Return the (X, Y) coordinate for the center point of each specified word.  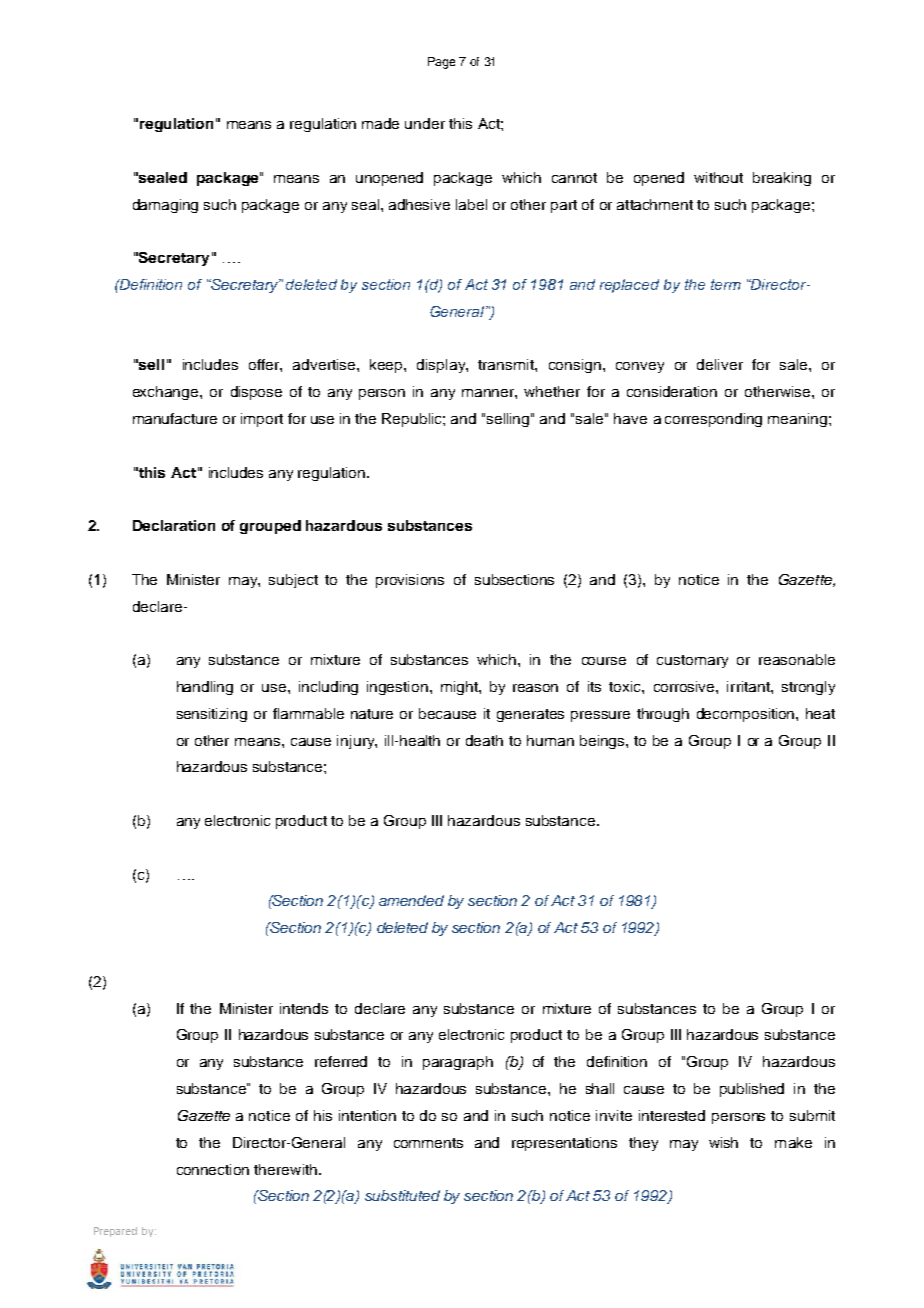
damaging (165, 206)
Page (441, 63)
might (460, 688)
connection (213, 1169)
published (752, 1090)
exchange (167, 393)
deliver (720, 364)
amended (411, 900)
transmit (507, 364)
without (718, 177)
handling (205, 688)
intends (304, 1008)
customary (692, 661)
